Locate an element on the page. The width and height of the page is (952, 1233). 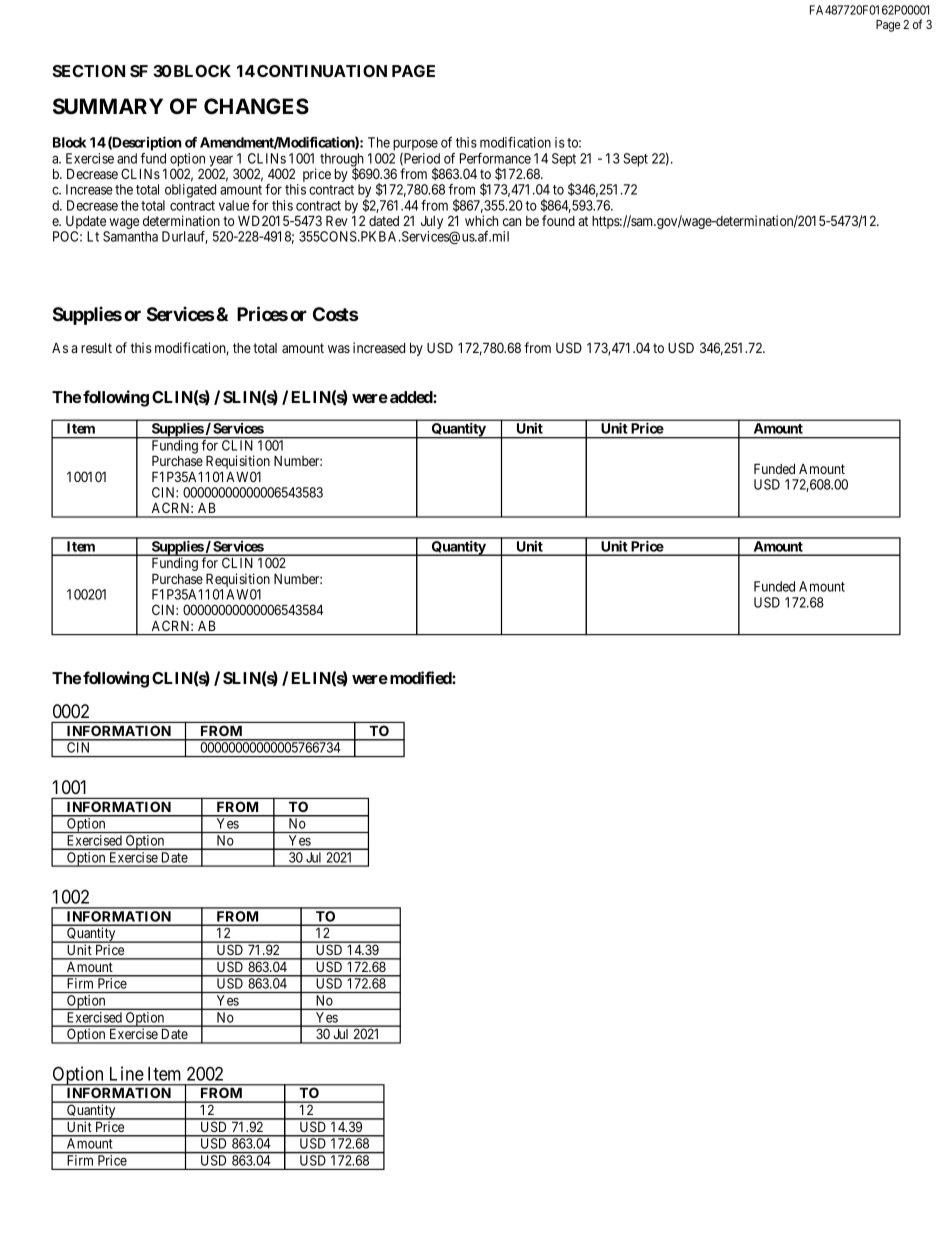
year is located at coordinates (220, 162).
